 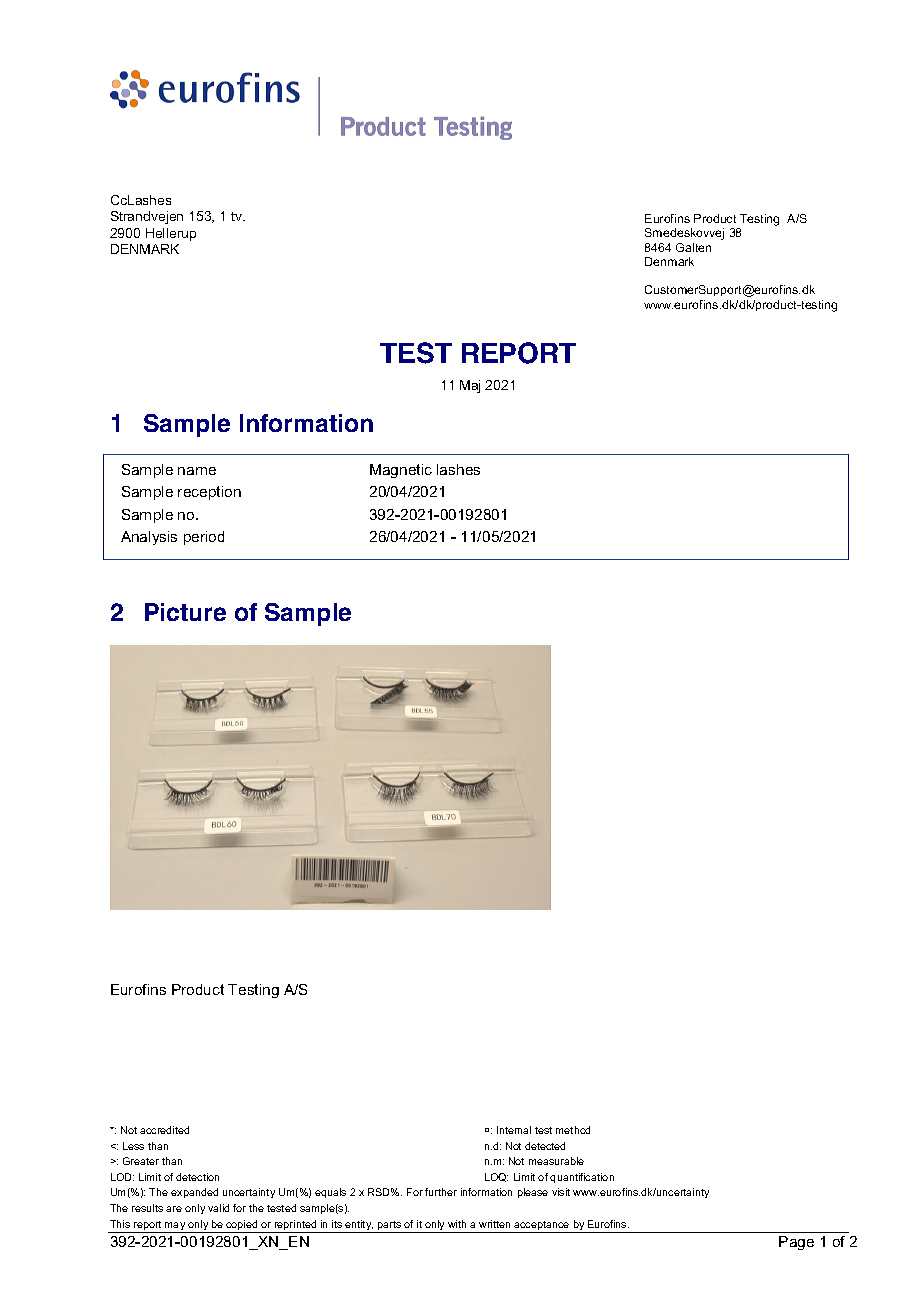 I want to click on Magnetic, so click(x=401, y=471).
